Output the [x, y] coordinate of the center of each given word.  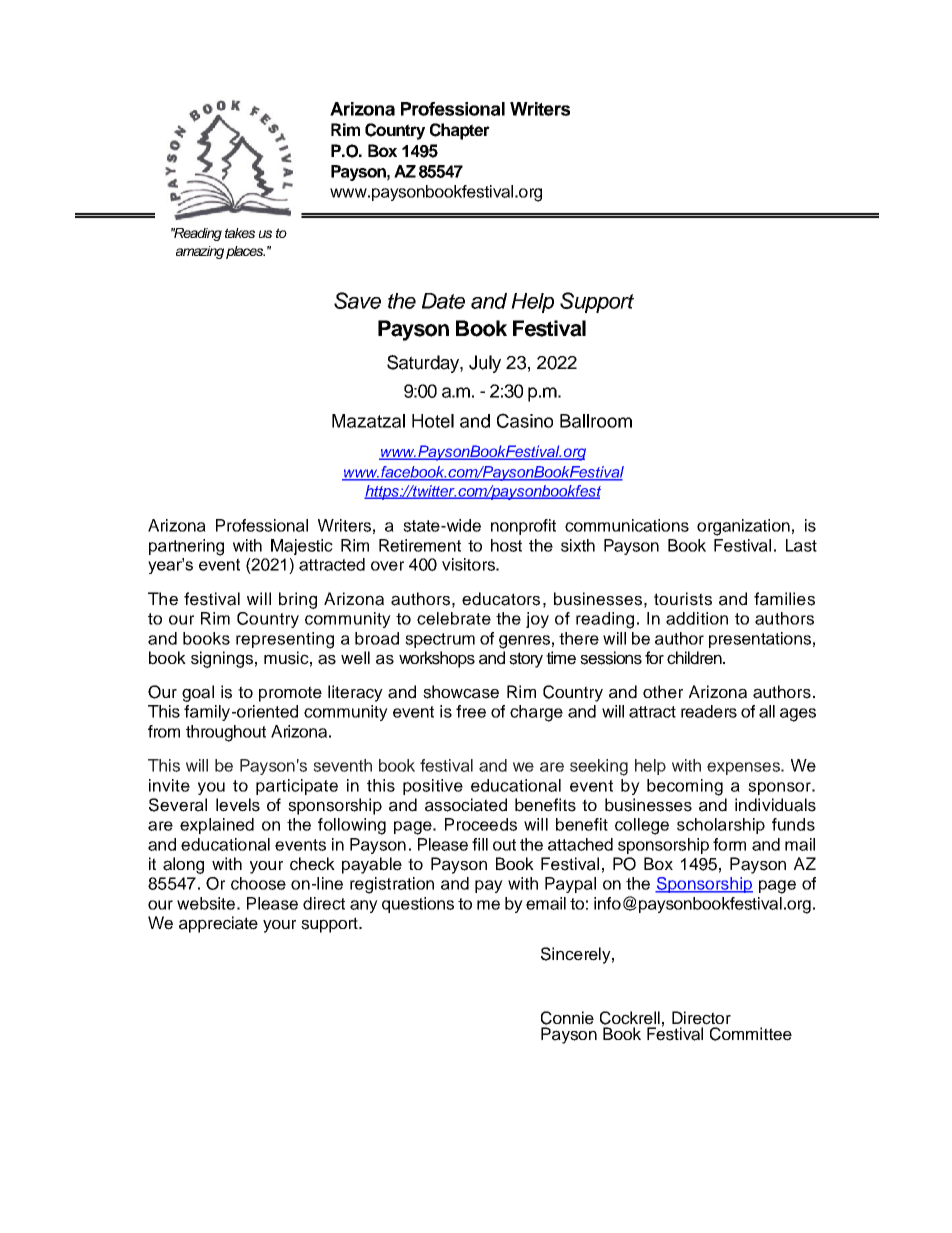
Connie [567, 1018]
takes [240, 233]
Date [443, 301]
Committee [751, 1034]
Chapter [460, 131]
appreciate [218, 924]
